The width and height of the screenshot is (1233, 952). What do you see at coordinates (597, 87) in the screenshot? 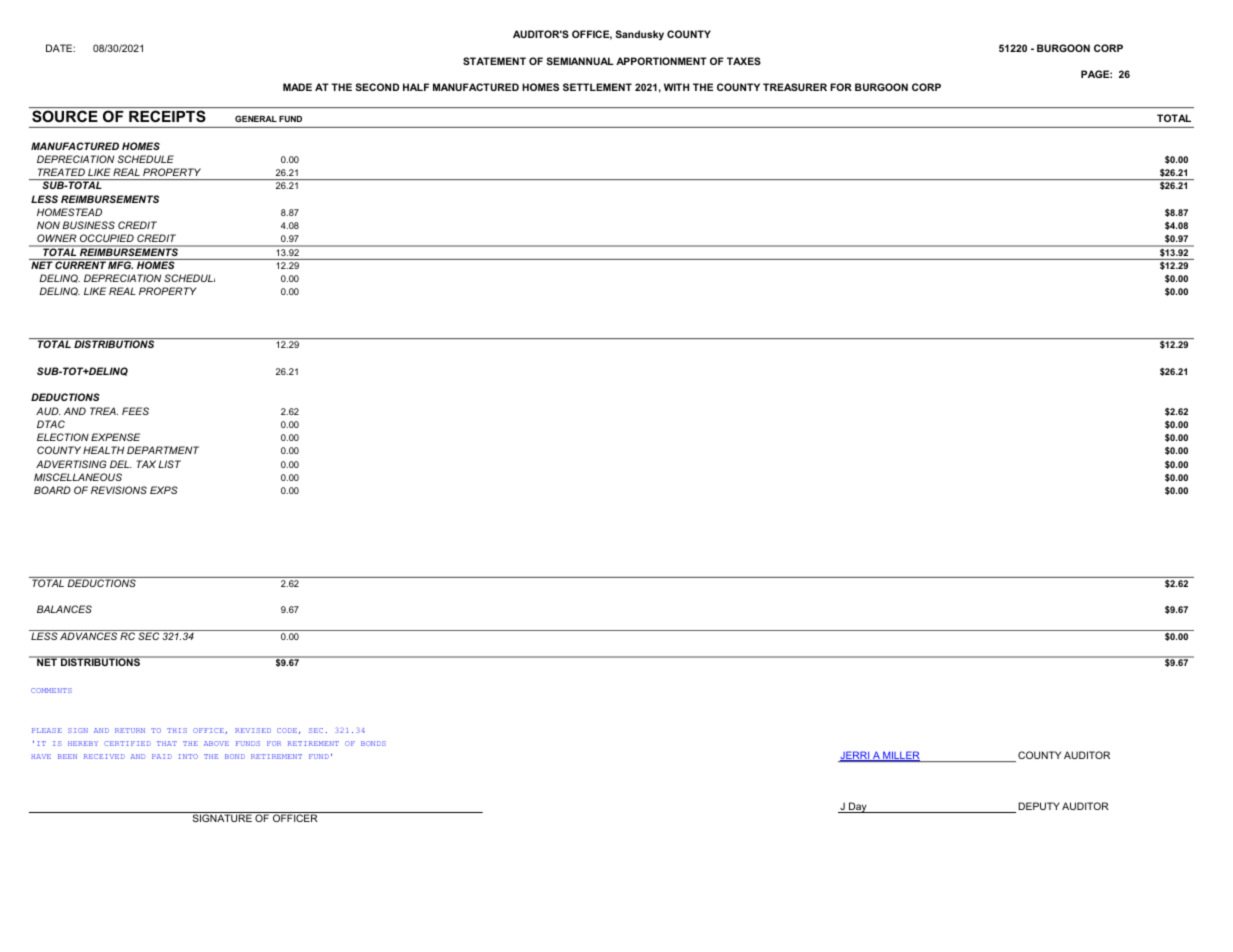
I see `SETTLEMENT` at bounding box center [597, 87].
